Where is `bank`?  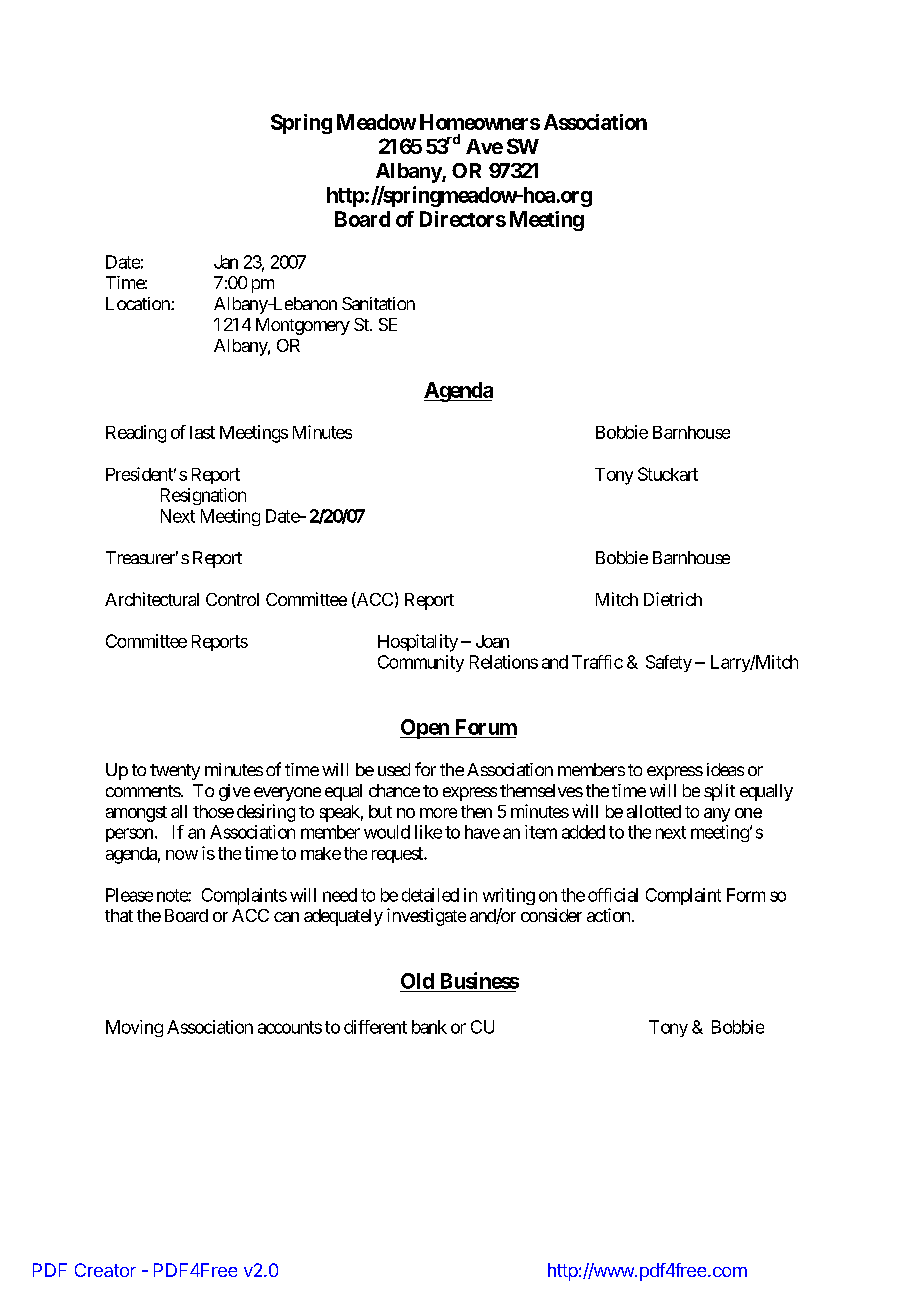
bank is located at coordinates (429, 1027).
